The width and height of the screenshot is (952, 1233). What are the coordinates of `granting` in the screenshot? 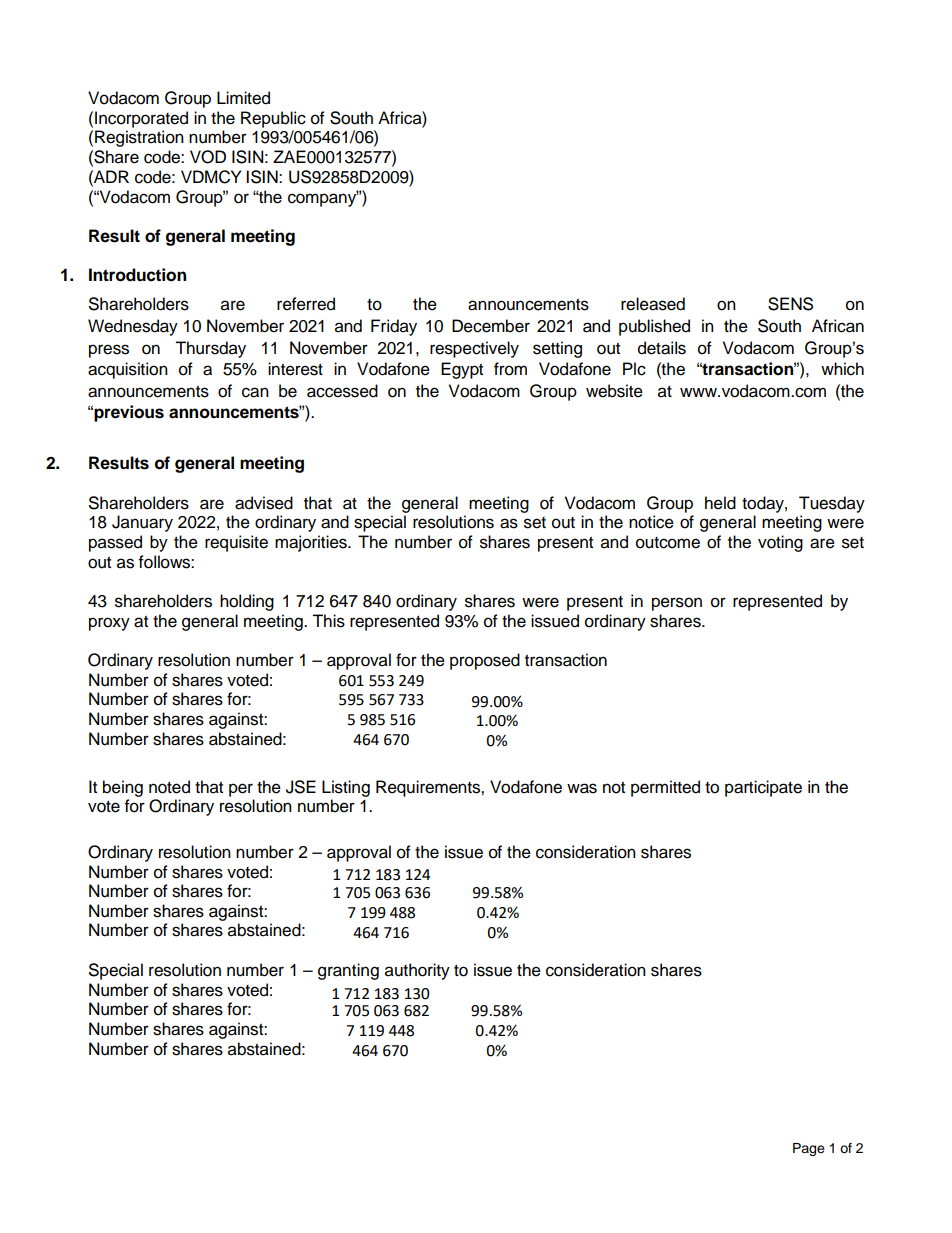 It's located at (348, 971).
